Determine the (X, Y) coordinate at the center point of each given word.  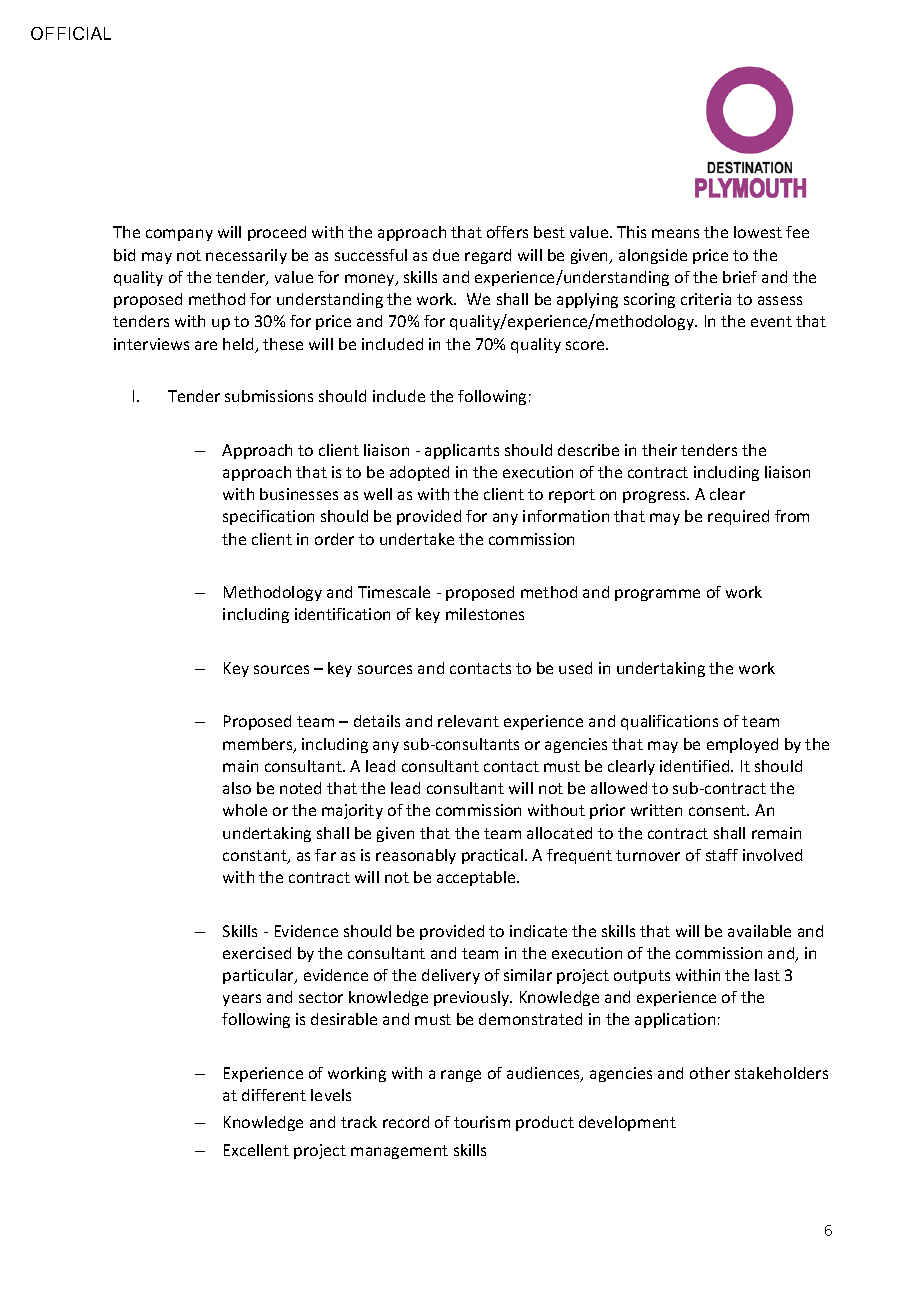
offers (507, 232)
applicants (462, 451)
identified (696, 766)
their (659, 450)
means (675, 233)
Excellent (256, 1150)
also (237, 788)
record (406, 1122)
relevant (468, 721)
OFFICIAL (71, 33)
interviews (151, 344)
